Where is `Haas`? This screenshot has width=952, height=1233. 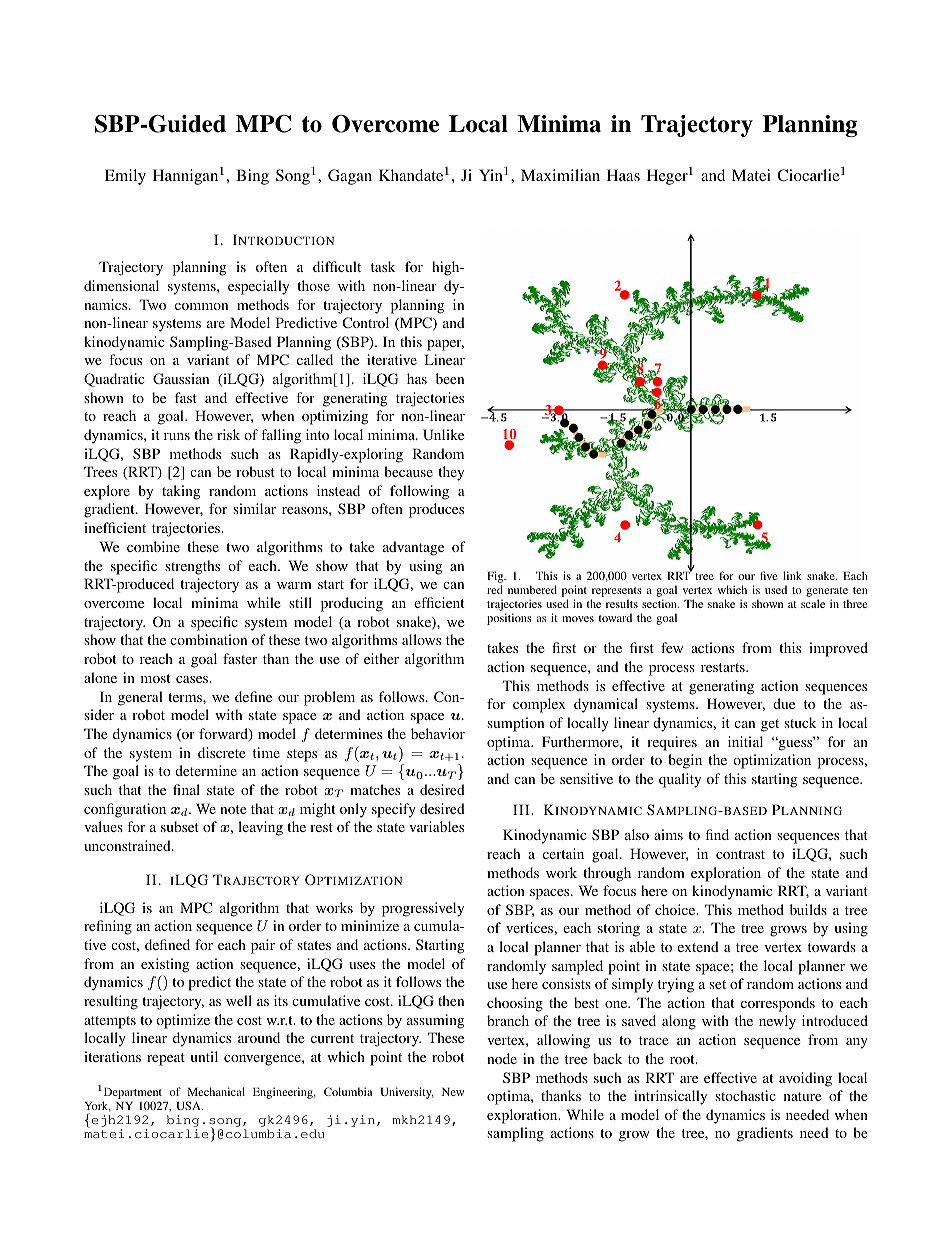
Haas is located at coordinates (623, 175).
